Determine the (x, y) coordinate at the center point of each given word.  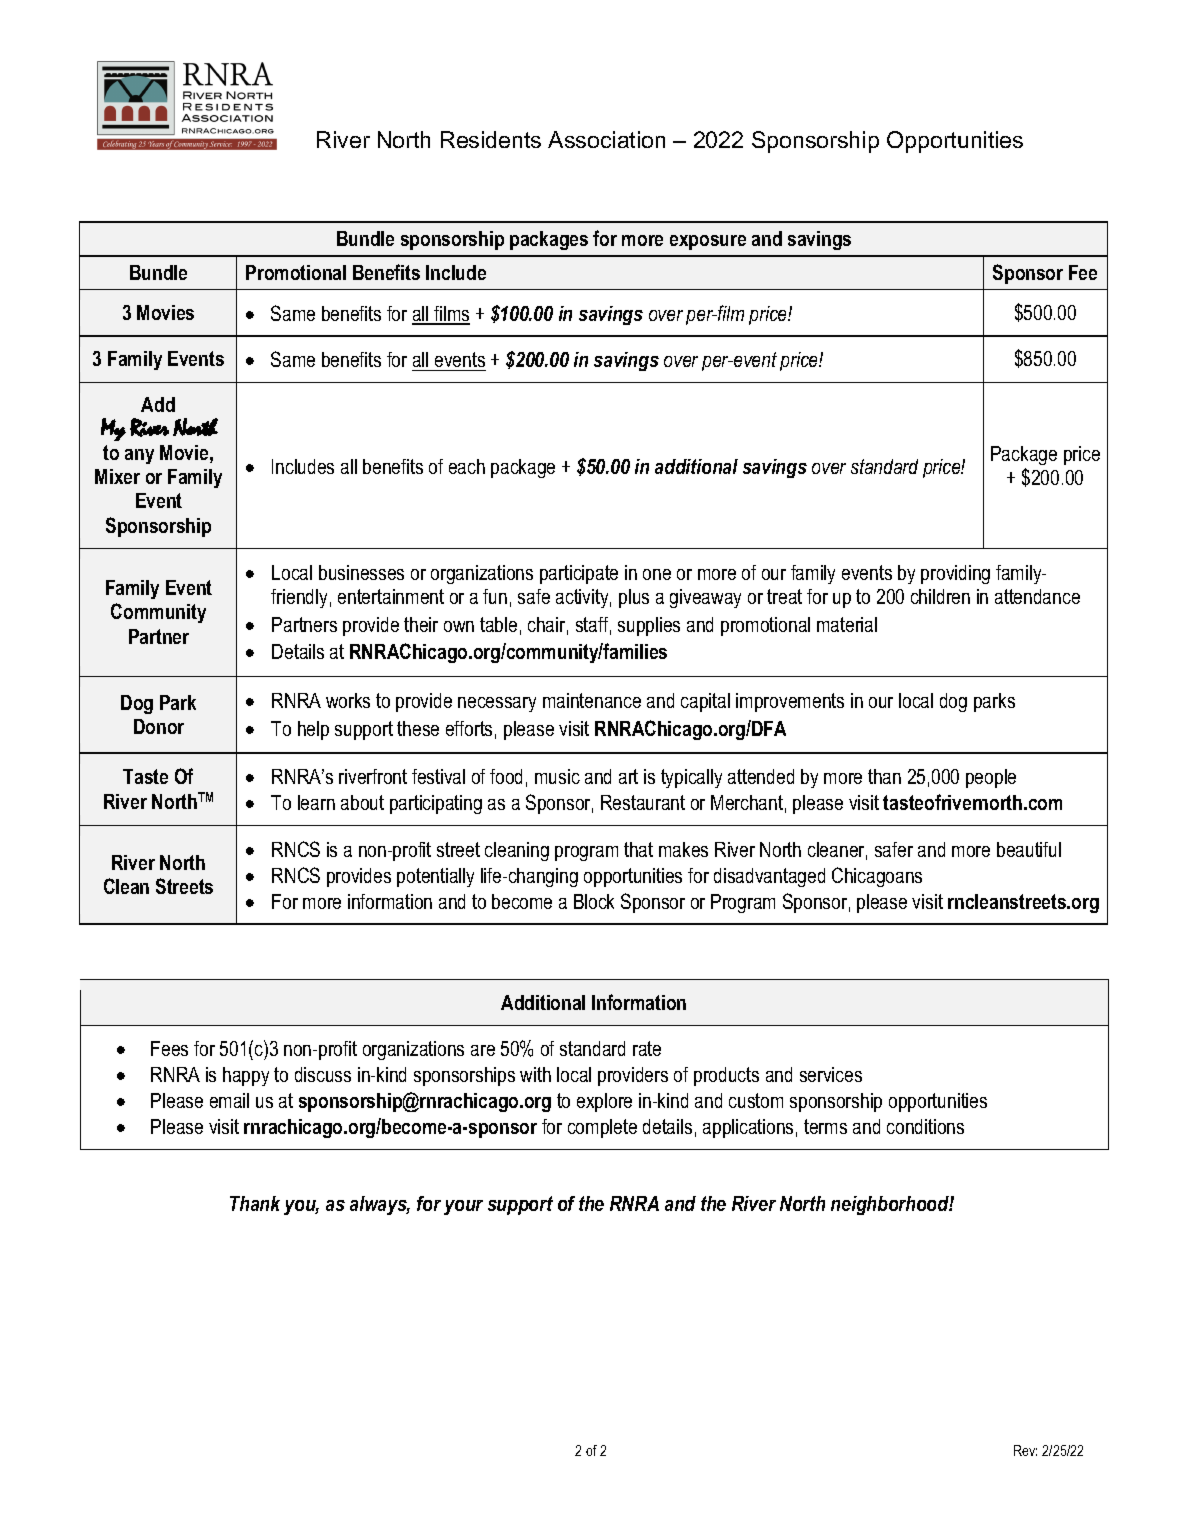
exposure (708, 242)
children (940, 596)
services (831, 1074)
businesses (361, 572)
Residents (491, 139)
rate (647, 1048)
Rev (1025, 1450)
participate (579, 574)
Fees (169, 1048)
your (463, 1207)
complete (602, 1128)
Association (606, 139)
